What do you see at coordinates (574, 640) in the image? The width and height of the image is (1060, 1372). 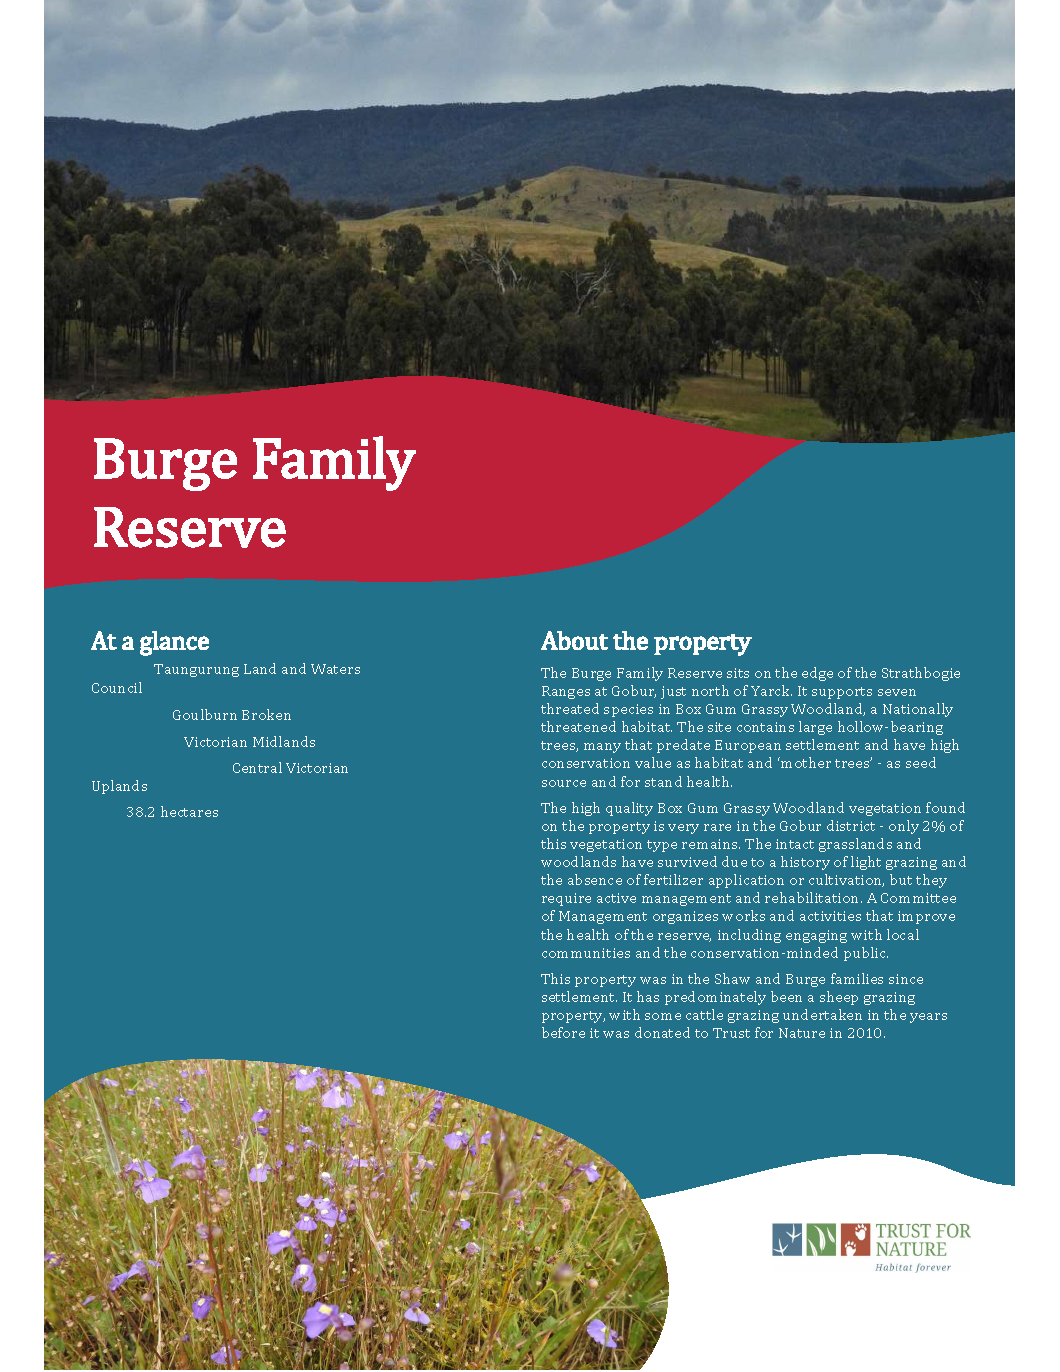 I see `About` at bounding box center [574, 640].
